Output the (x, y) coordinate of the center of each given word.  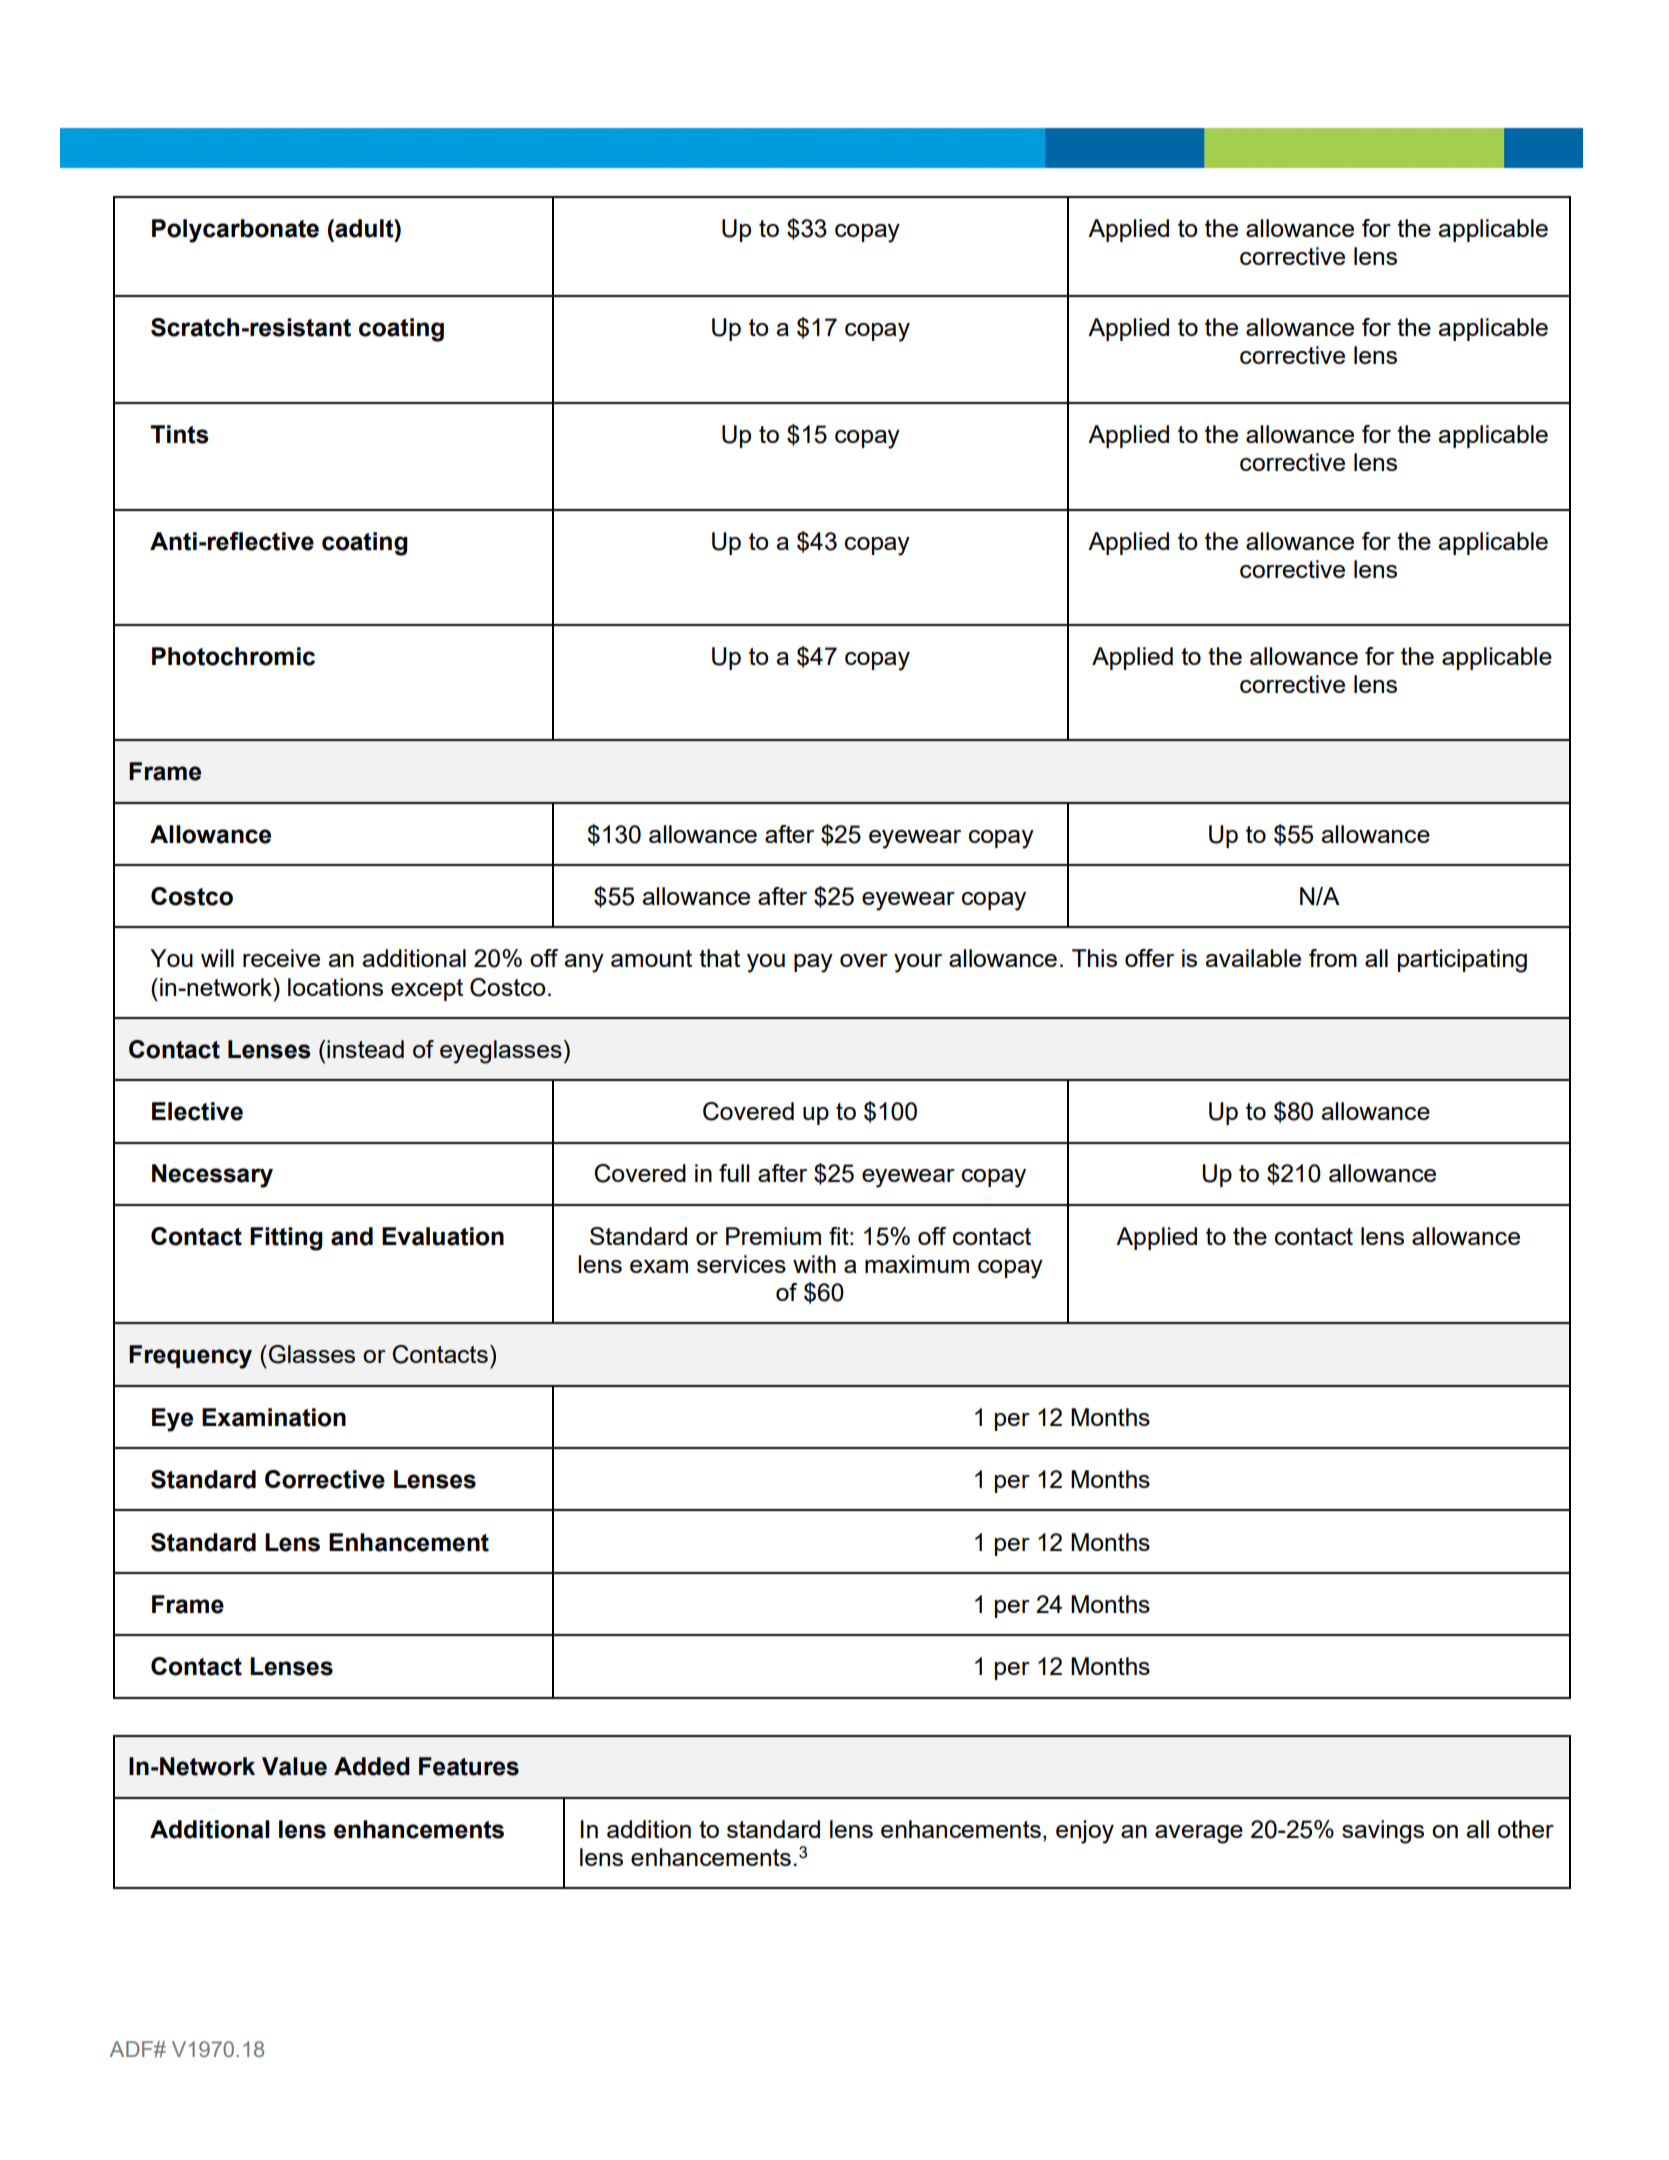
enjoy (1085, 1832)
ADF (132, 2049)
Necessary (212, 1176)
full (734, 1173)
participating (1462, 961)
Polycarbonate (235, 231)
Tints (179, 434)
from (1333, 958)
